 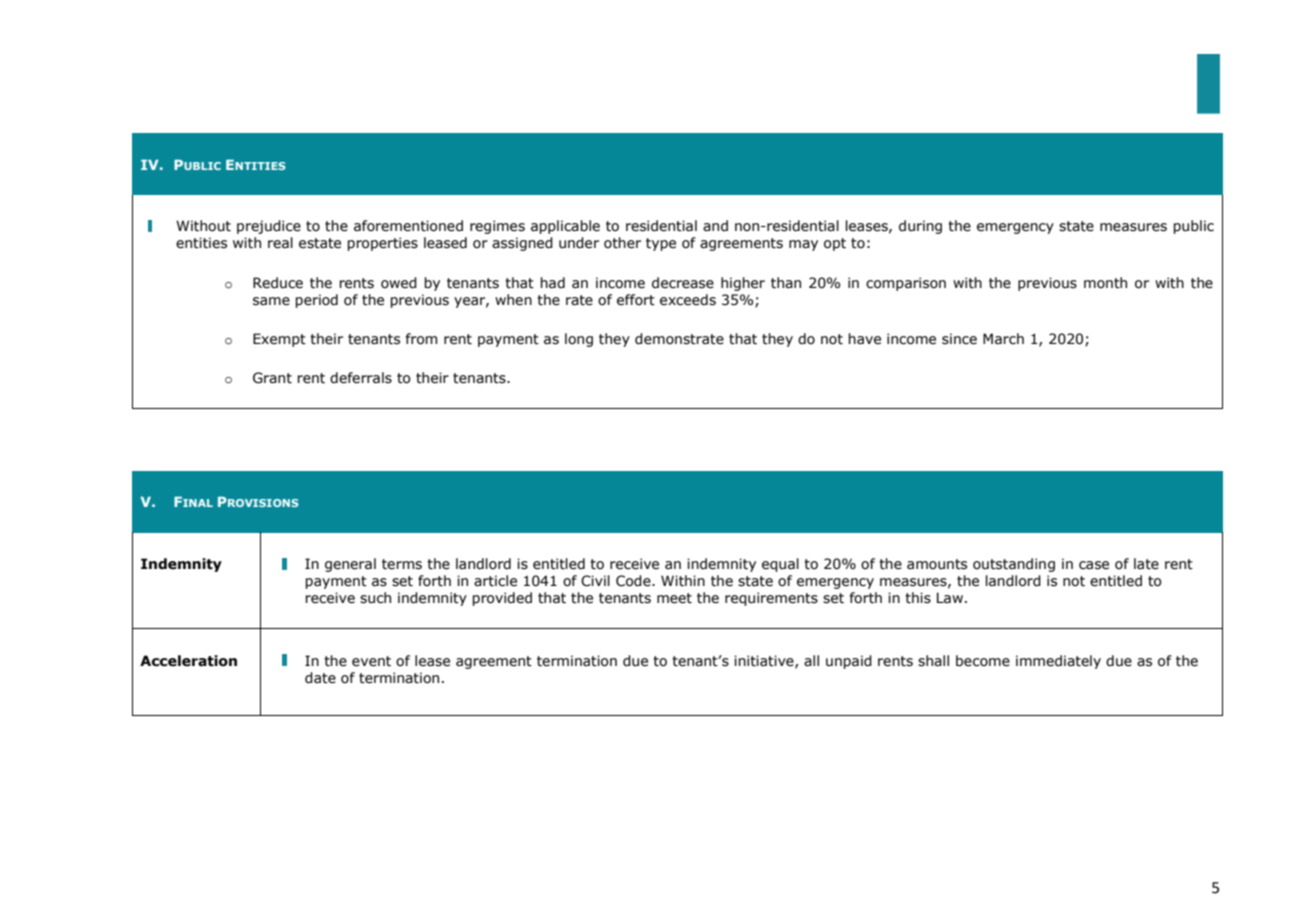 I want to click on during, so click(x=920, y=227).
